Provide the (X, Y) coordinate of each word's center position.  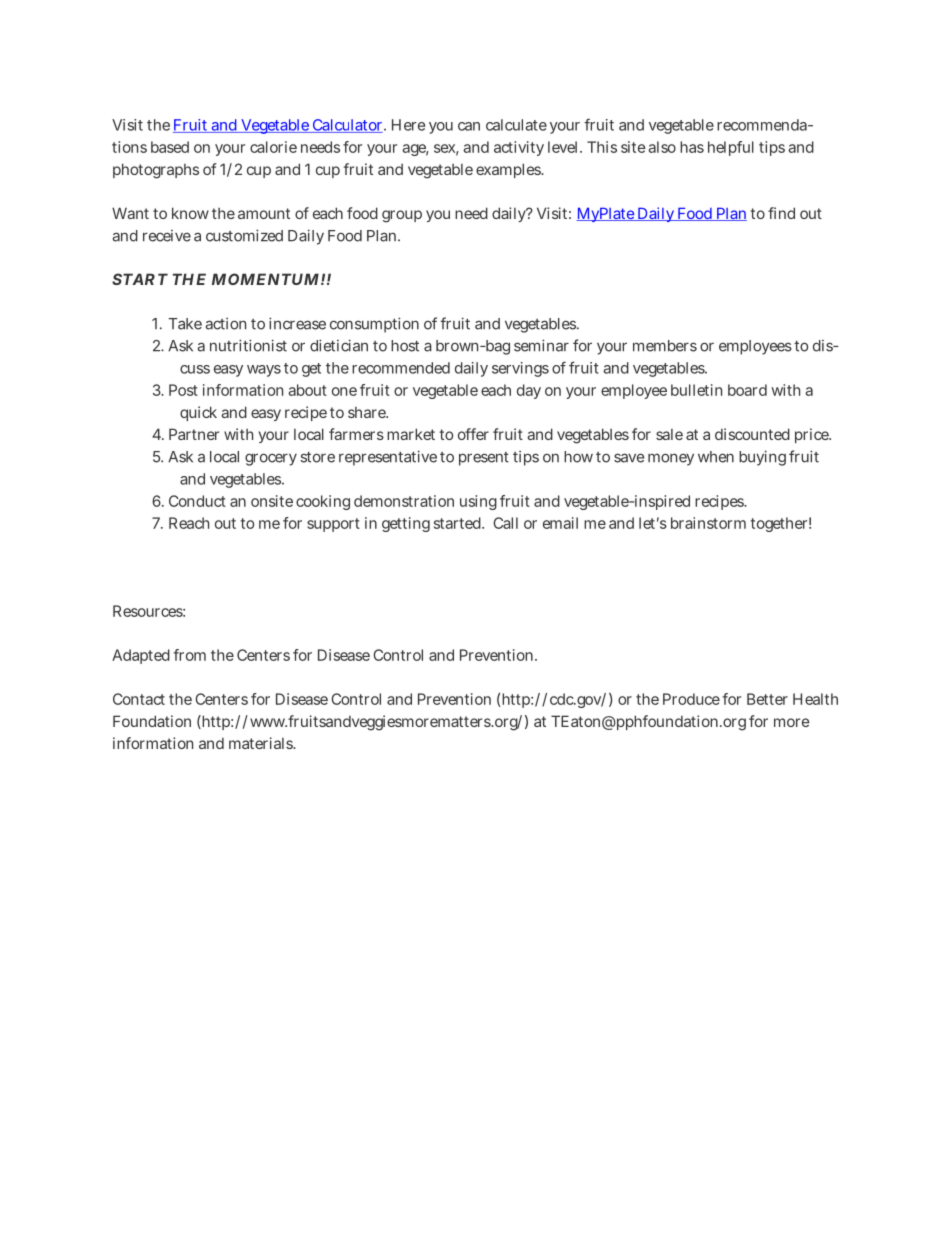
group (402, 216)
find (781, 213)
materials (262, 743)
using (478, 502)
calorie (273, 147)
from (189, 655)
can (469, 126)
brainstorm (708, 523)
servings (520, 369)
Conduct (197, 501)
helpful (731, 148)
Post (183, 390)
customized (244, 235)
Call (505, 523)
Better (767, 699)
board (747, 390)
